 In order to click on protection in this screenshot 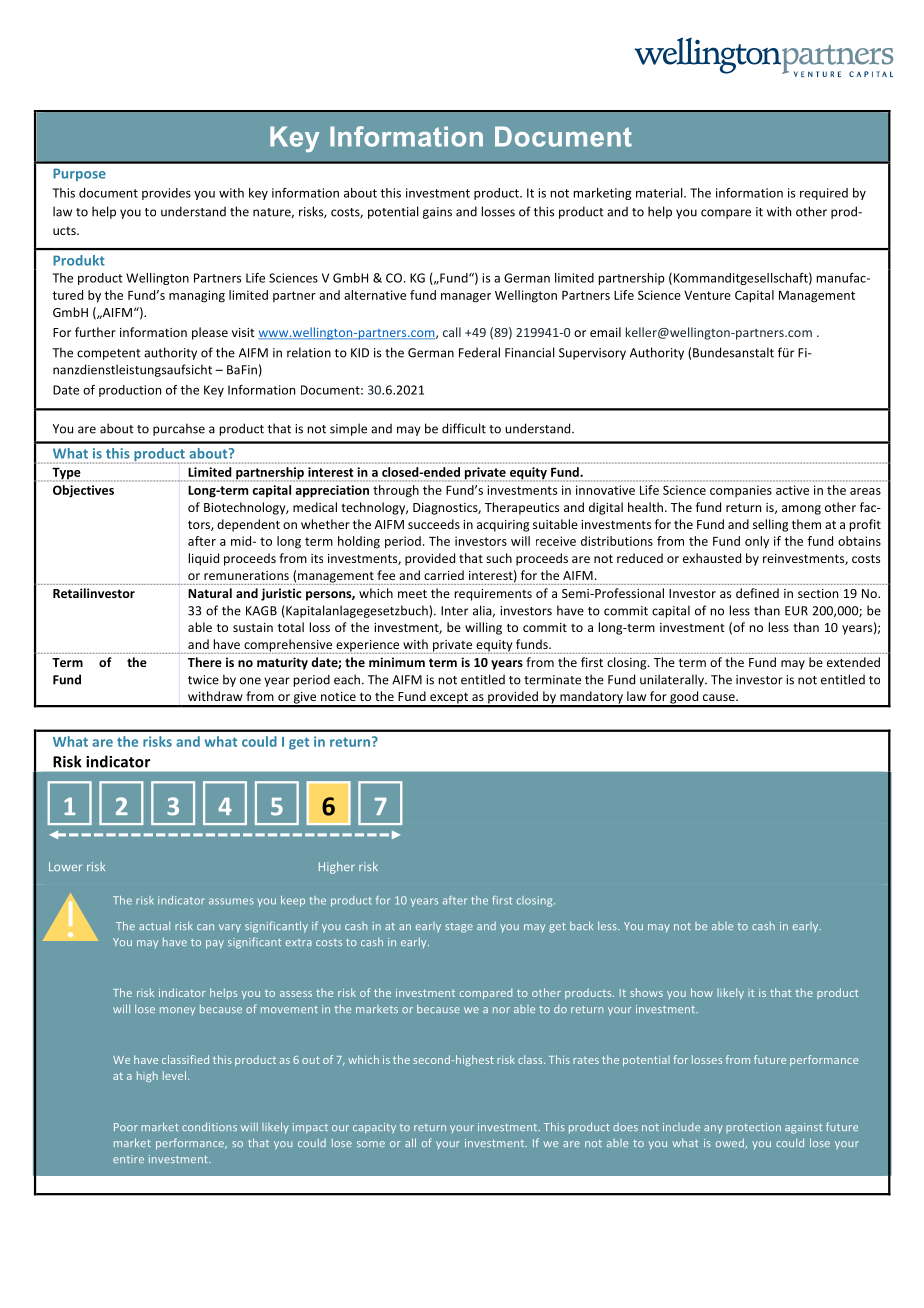, I will do `click(753, 1128)`.
